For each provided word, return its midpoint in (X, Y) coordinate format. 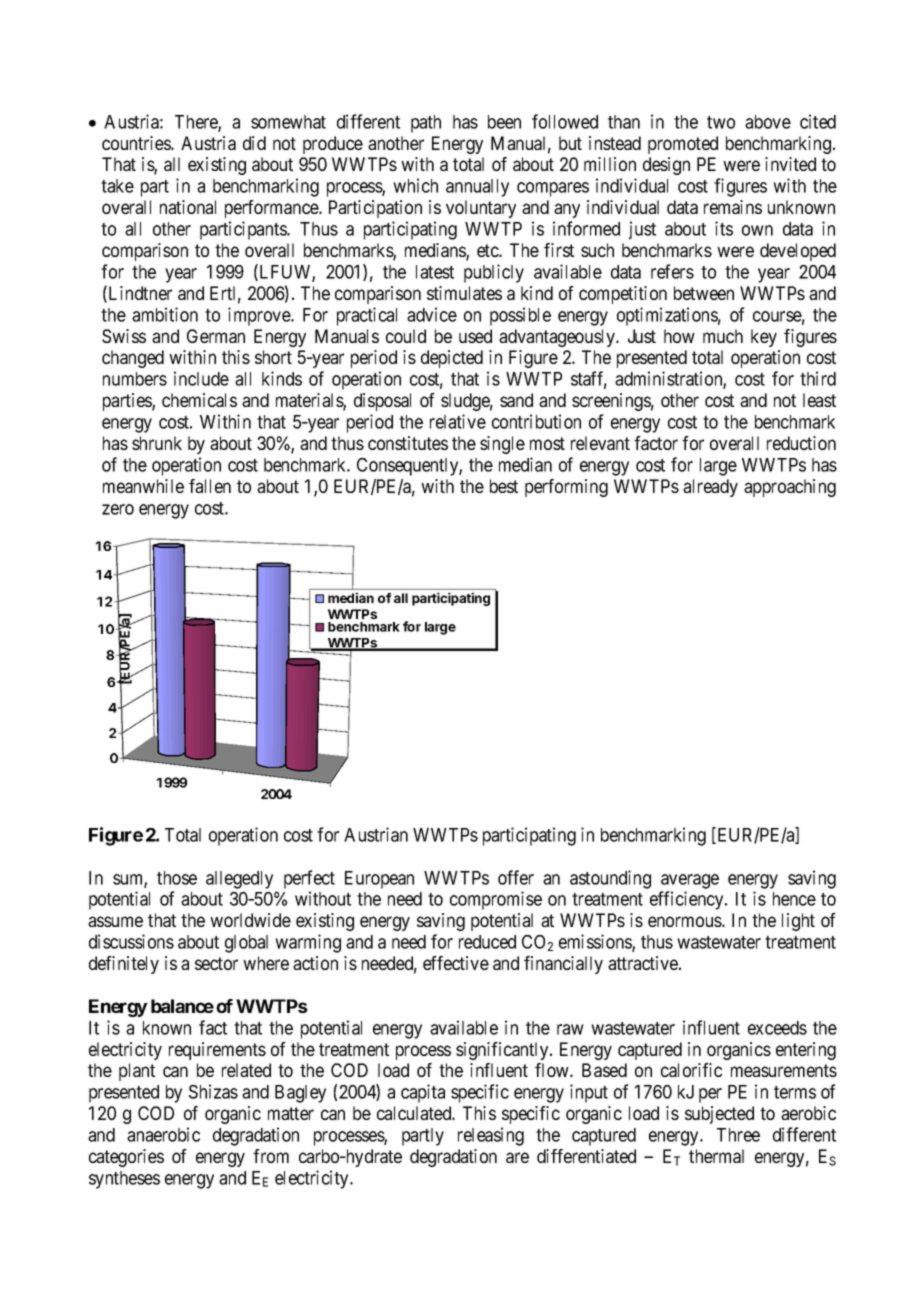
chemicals (199, 400)
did (254, 143)
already (710, 488)
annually (477, 188)
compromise (496, 900)
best (504, 486)
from (271, 1156)
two (721, 122)
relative (458, 421)
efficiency (688, 900)
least (819, 400)
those (177, 878)
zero (118, 509)
